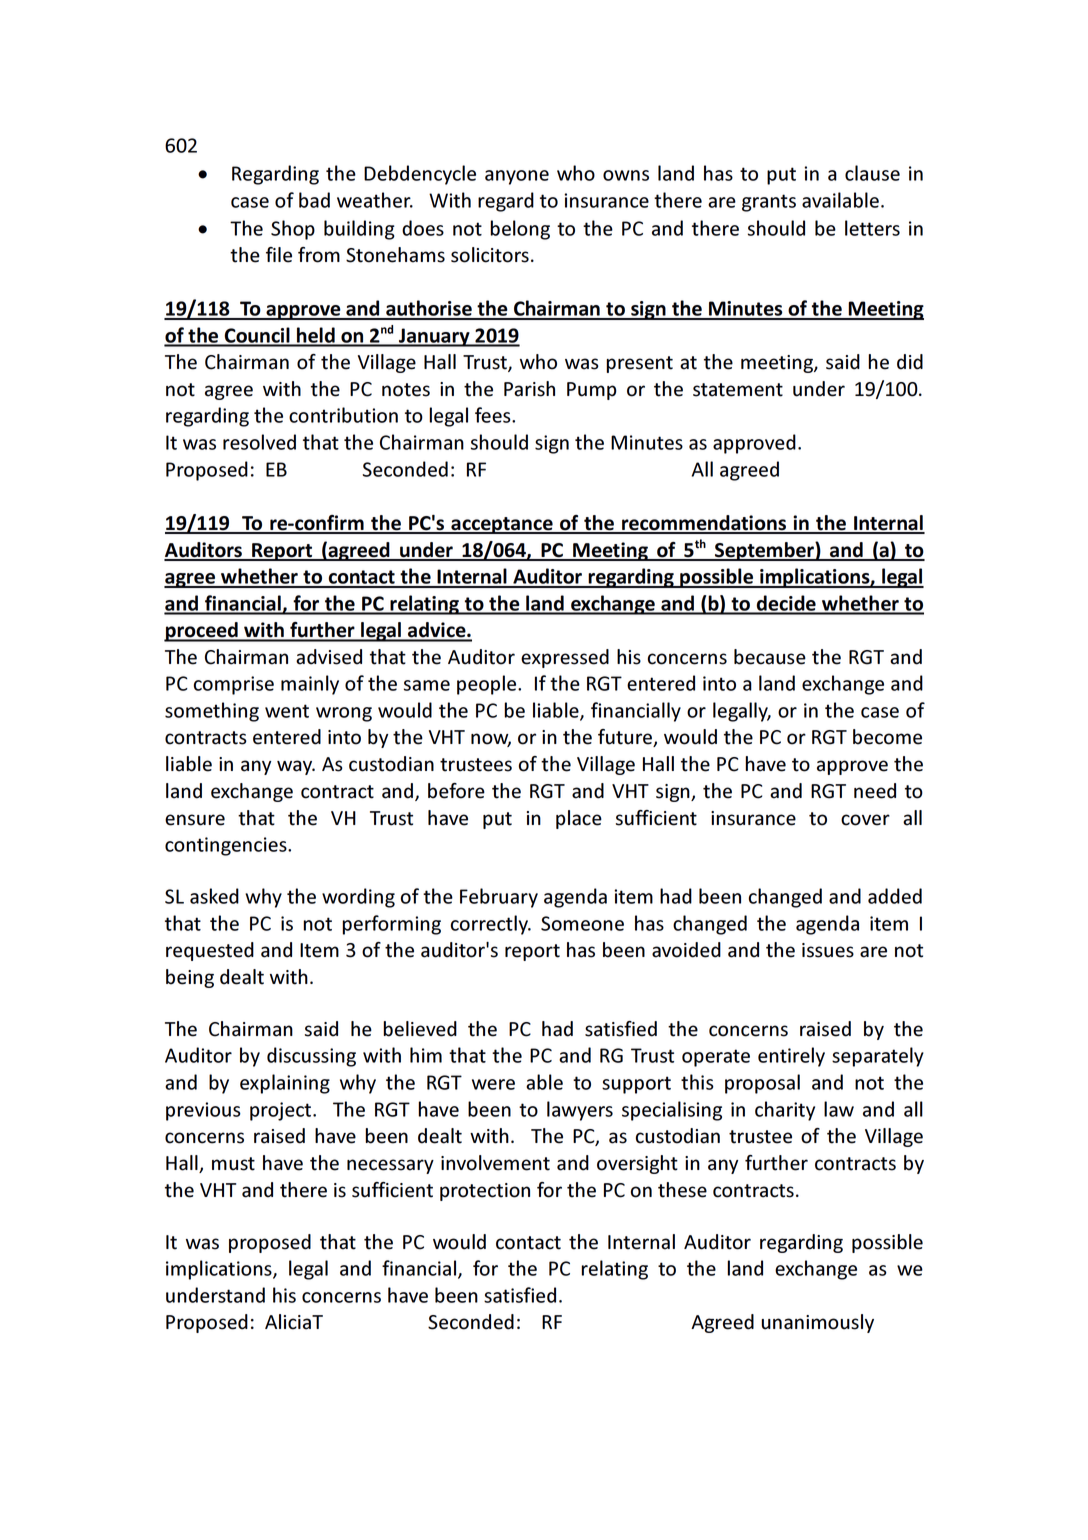  What do you see at coordinates (493, 1084) in the screenshot?
I see `were` at bounding box center [493, 1084].
